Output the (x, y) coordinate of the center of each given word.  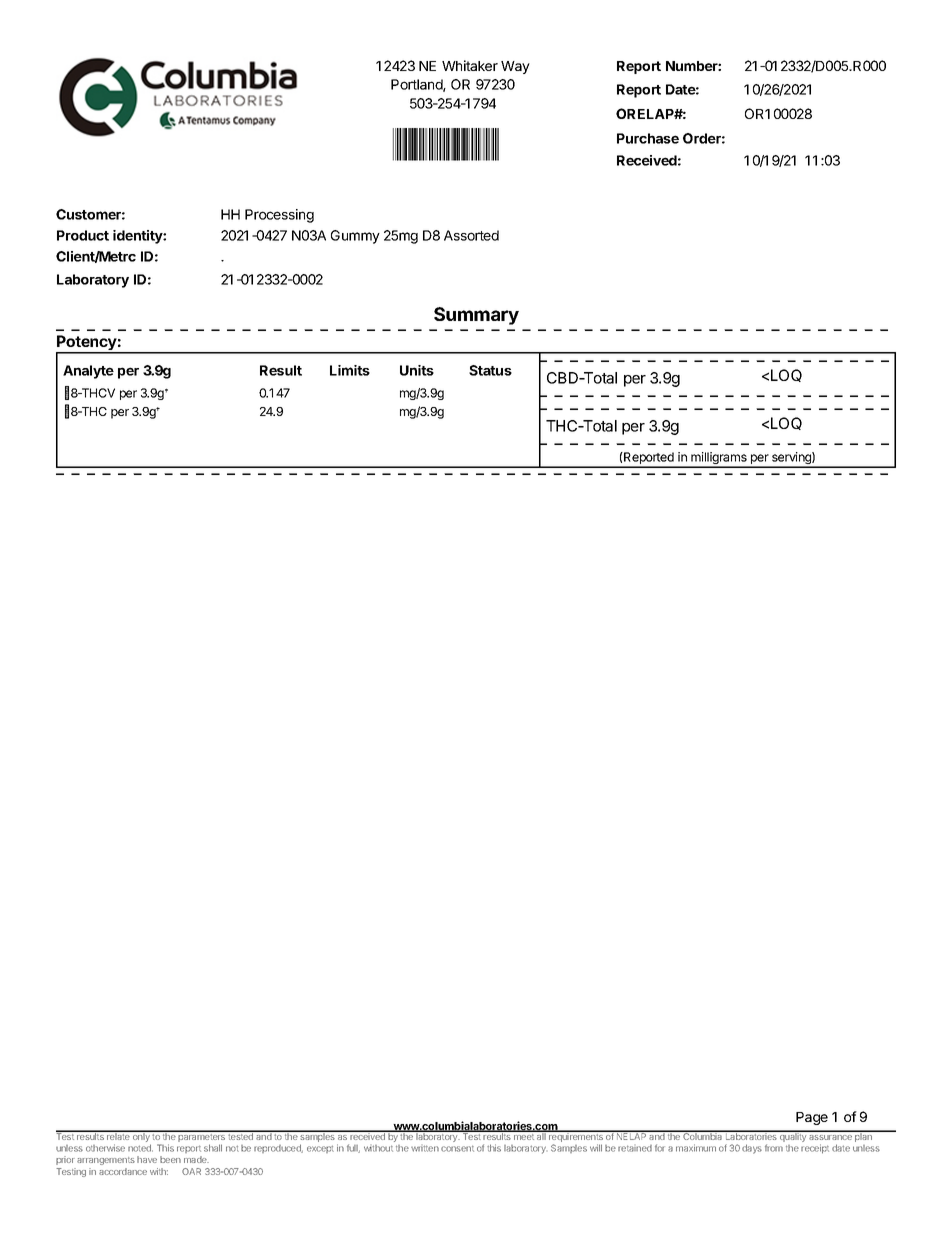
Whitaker (470, 65)
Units (417, 370)
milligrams (719, 459)
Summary (476, 316)
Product (83, 235)
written (425, 1148)
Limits (350, 370)
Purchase (648, 138)
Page (812, 1118)
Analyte (88, 372)
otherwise (105, 1148)
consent (457, 1149)
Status (490, 370)
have (147, 1159)
